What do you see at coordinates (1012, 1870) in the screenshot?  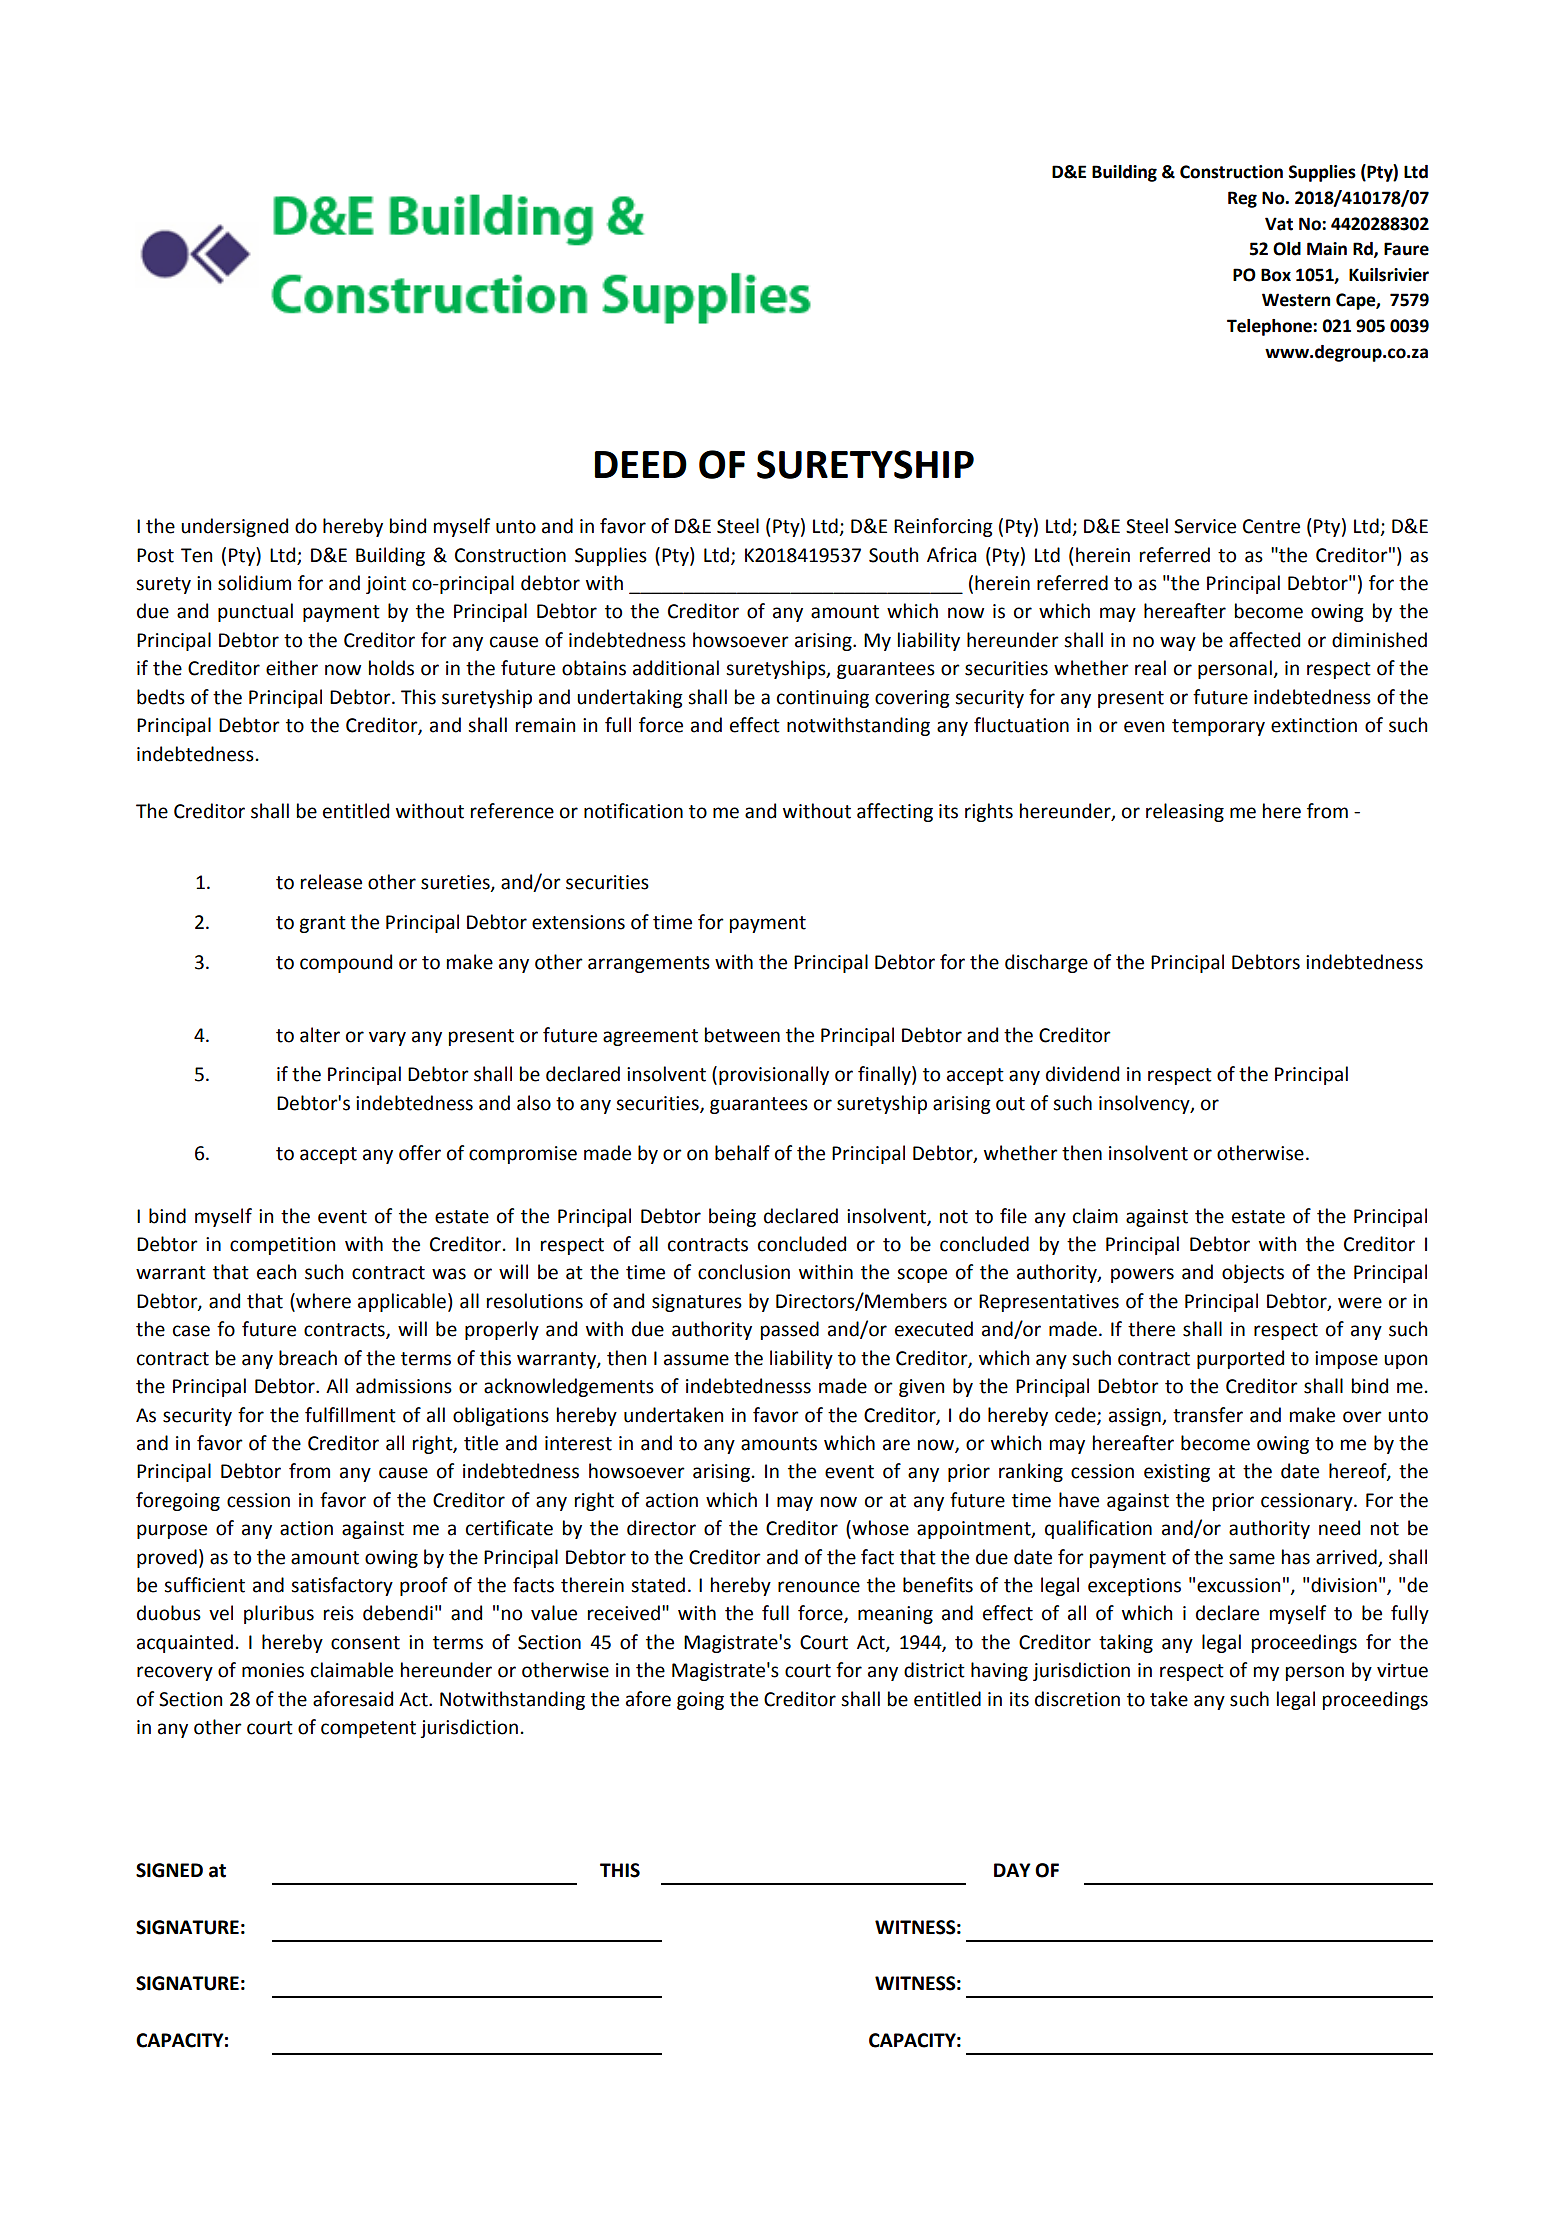 I see `DAY` at bounding box center [1012, 1870].
